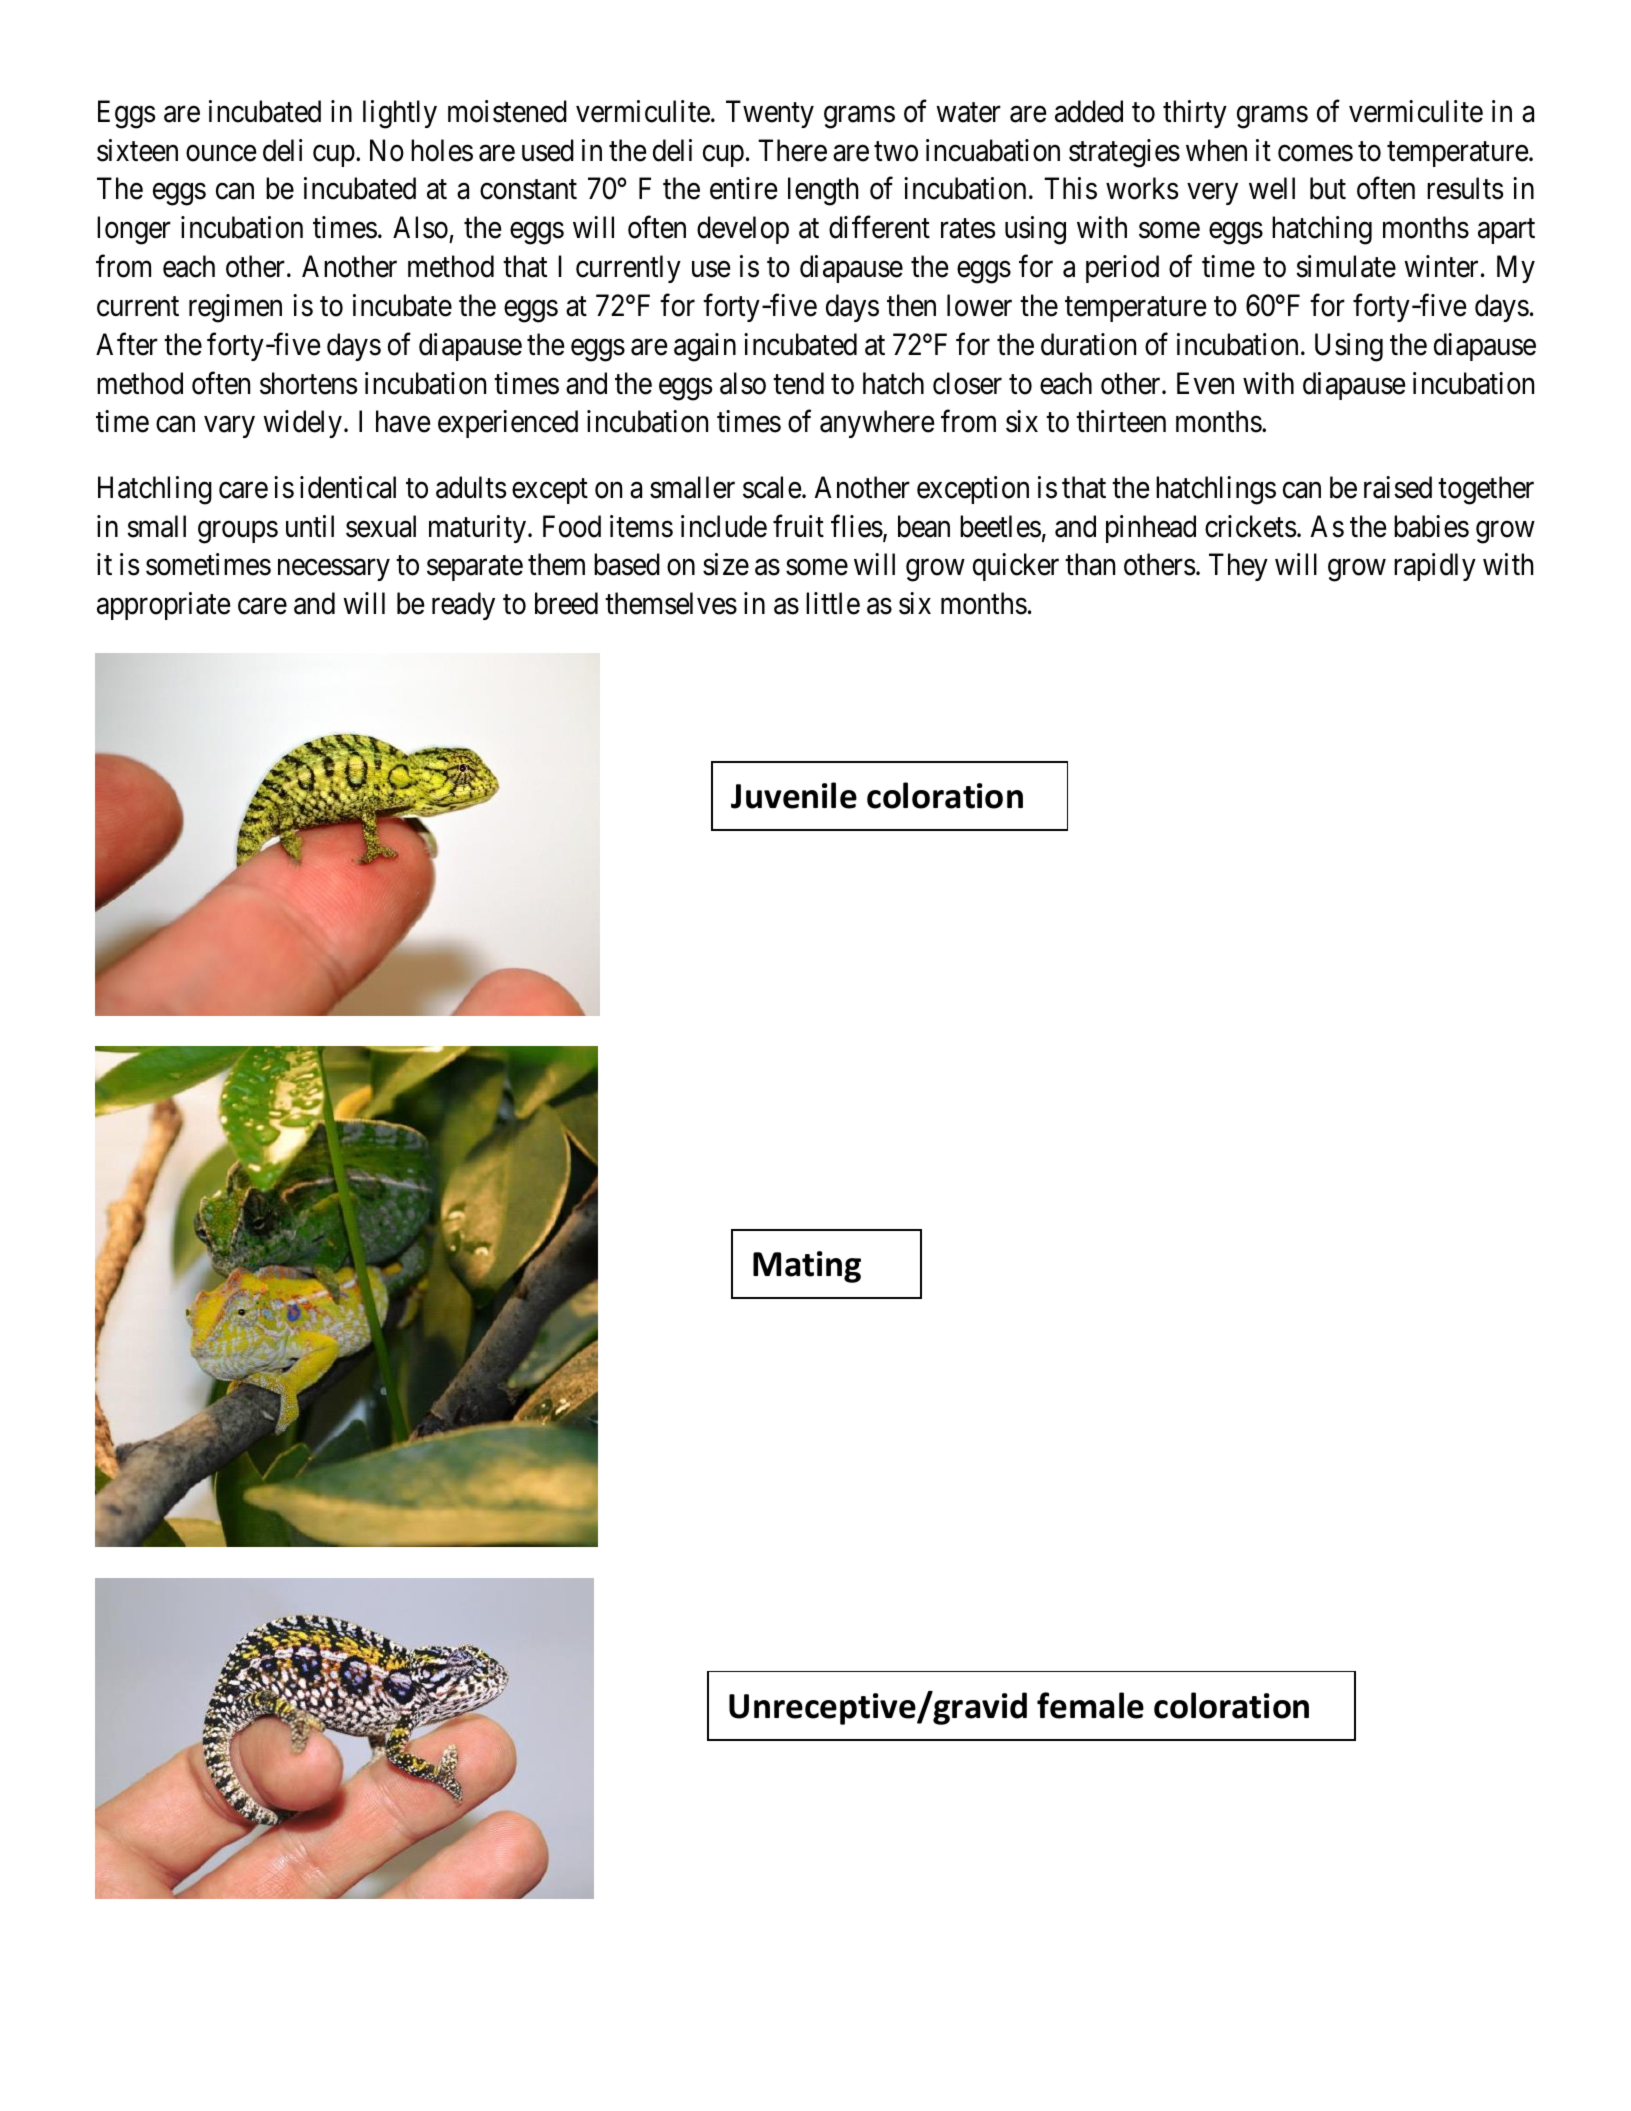 The height and width of the document is (2111, 1631). I want to click on female, so click(1090, 1705).
